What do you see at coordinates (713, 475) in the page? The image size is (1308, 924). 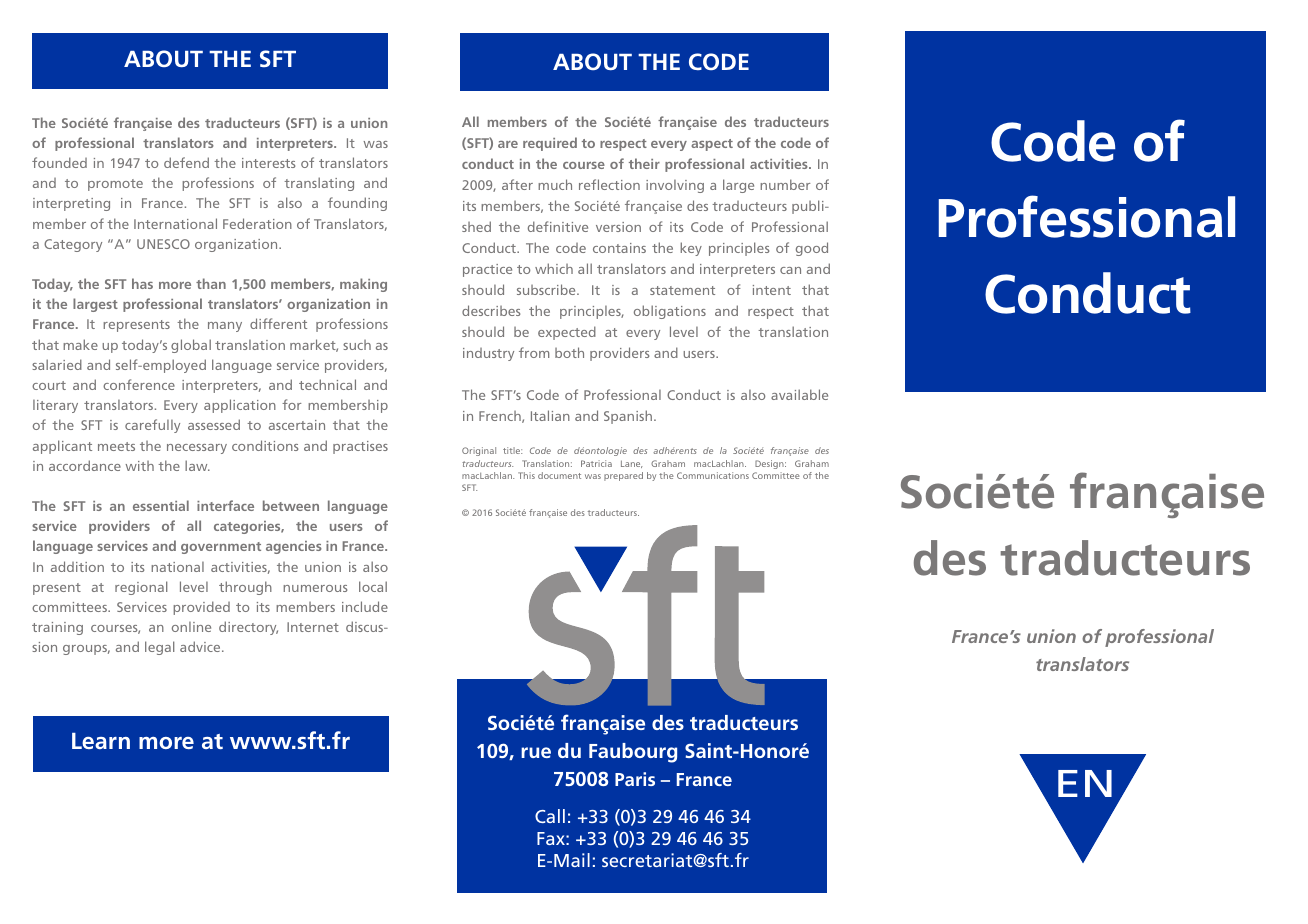 I see `Communications` at bounding box center [713, 475].
